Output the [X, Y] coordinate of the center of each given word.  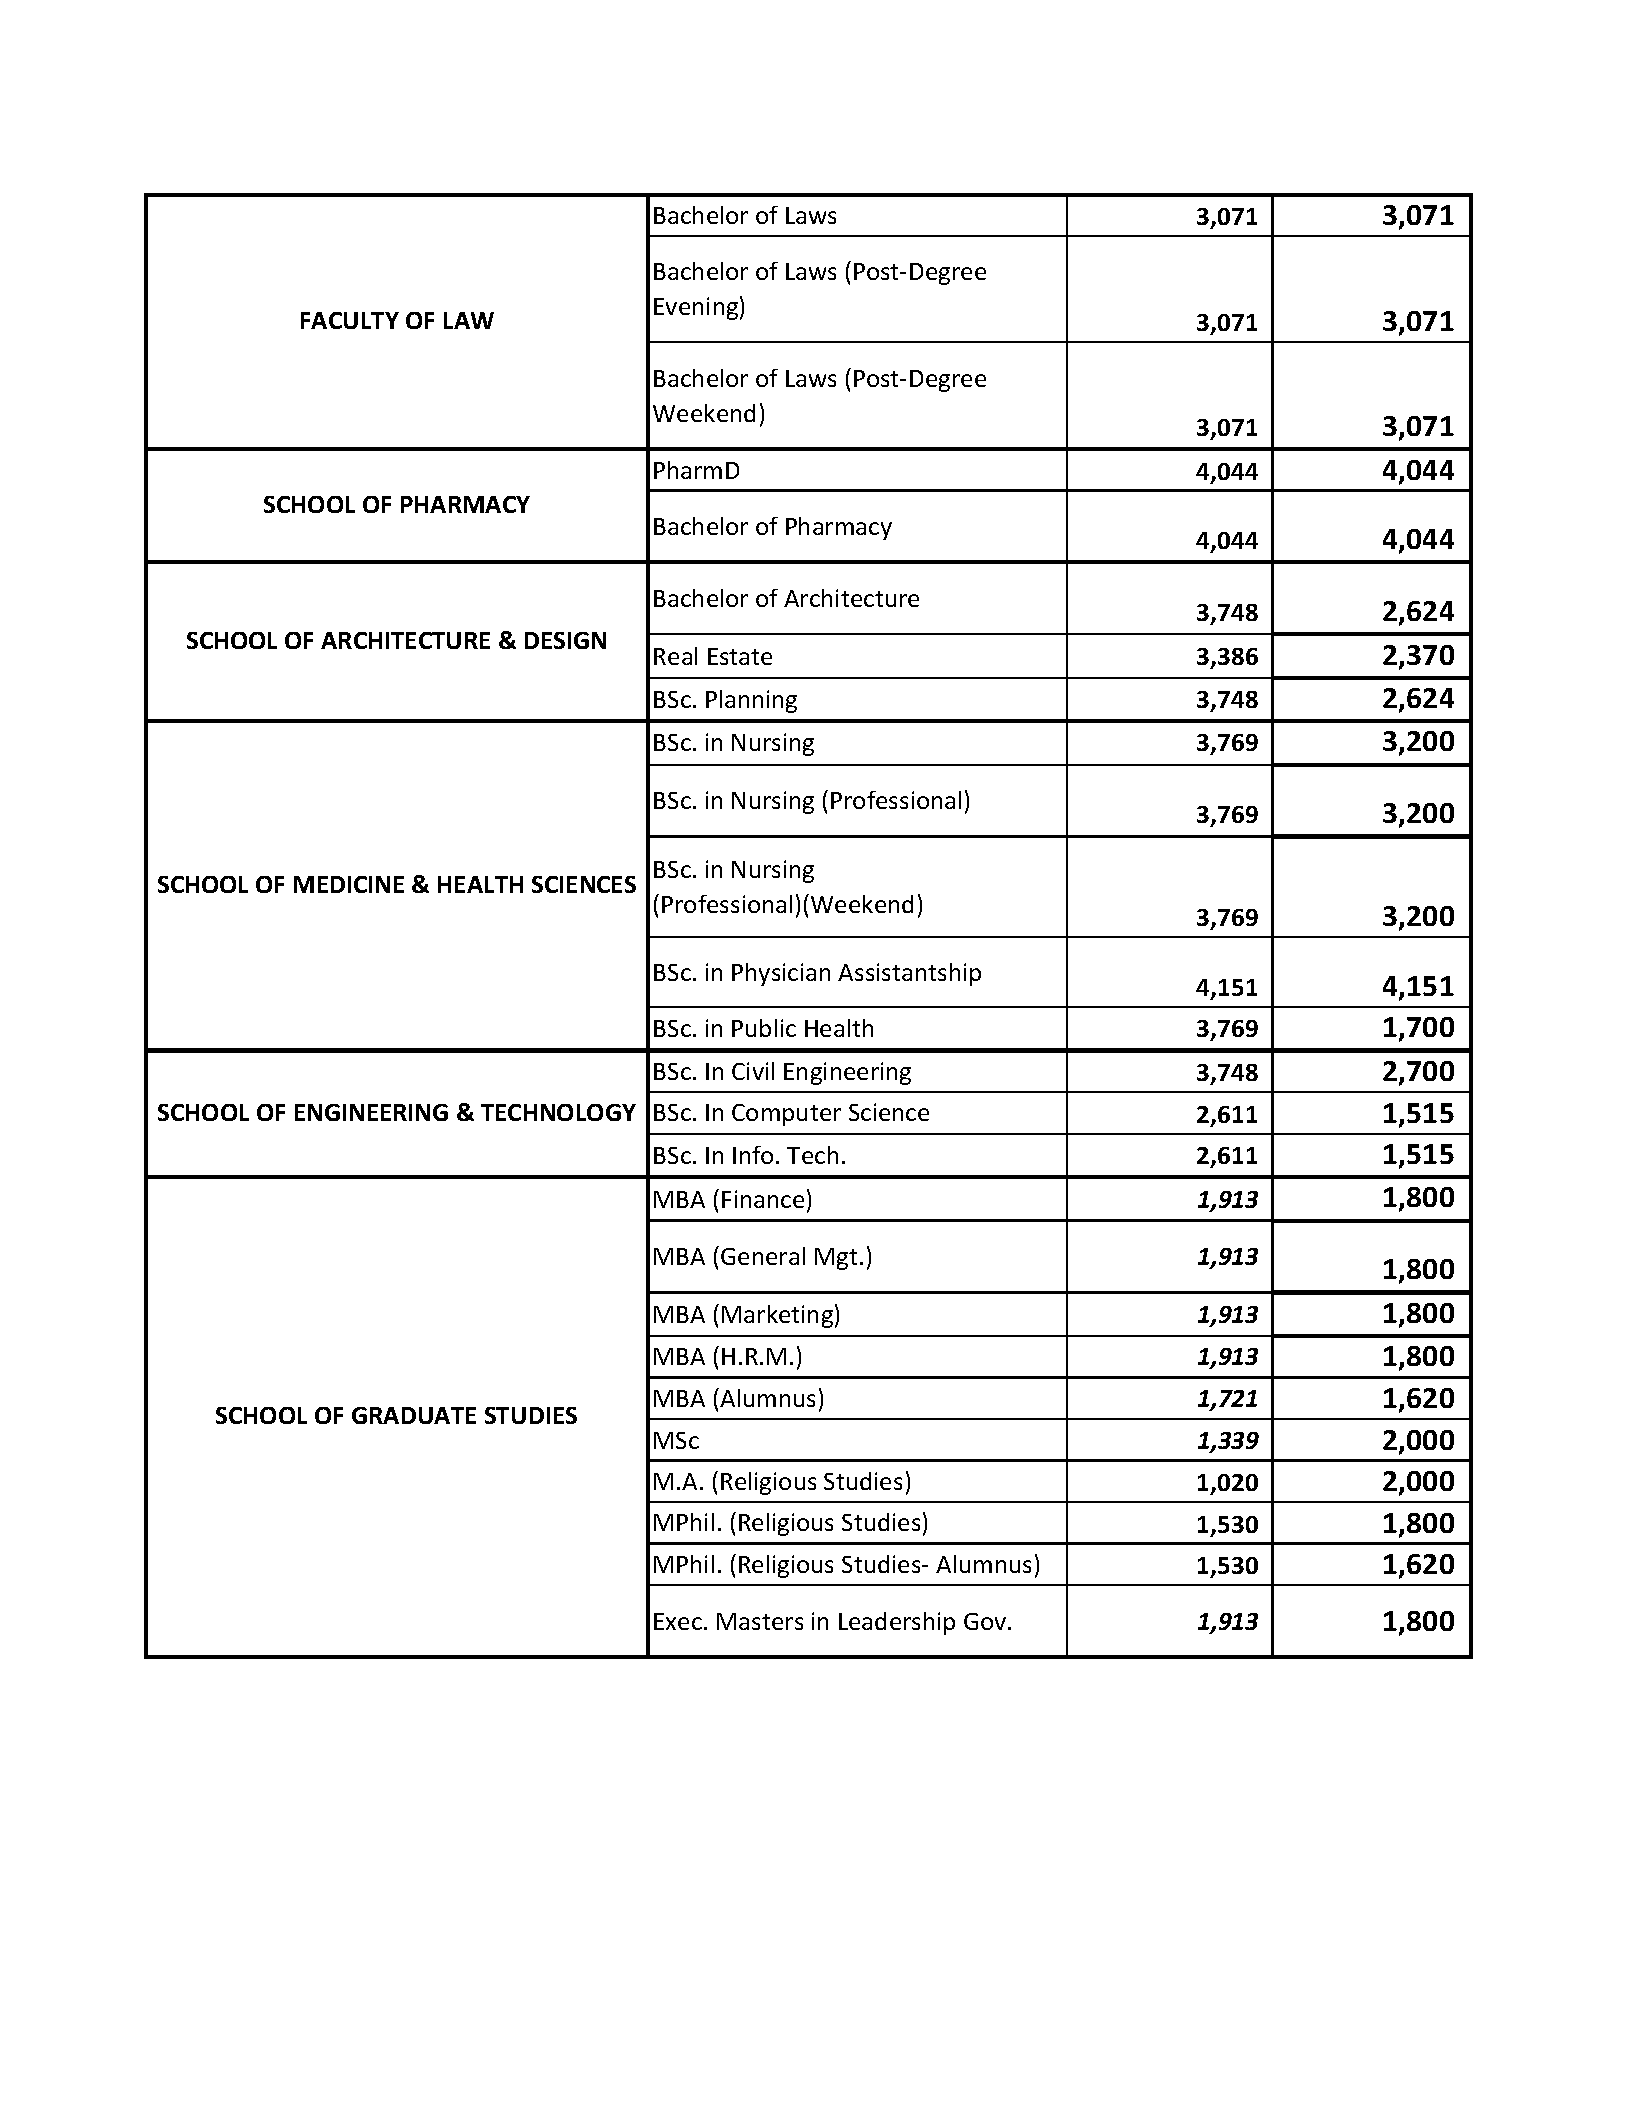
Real [675, 656]
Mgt [836, 1259]
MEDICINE [349, 884]
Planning [751, 701]
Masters [760, 1621]
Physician [781, 974]
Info [753, 1155]
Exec [678, 1621]
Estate [740, 656]
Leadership [897, 1623]
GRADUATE [414, 1415]
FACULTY [350, 320]
